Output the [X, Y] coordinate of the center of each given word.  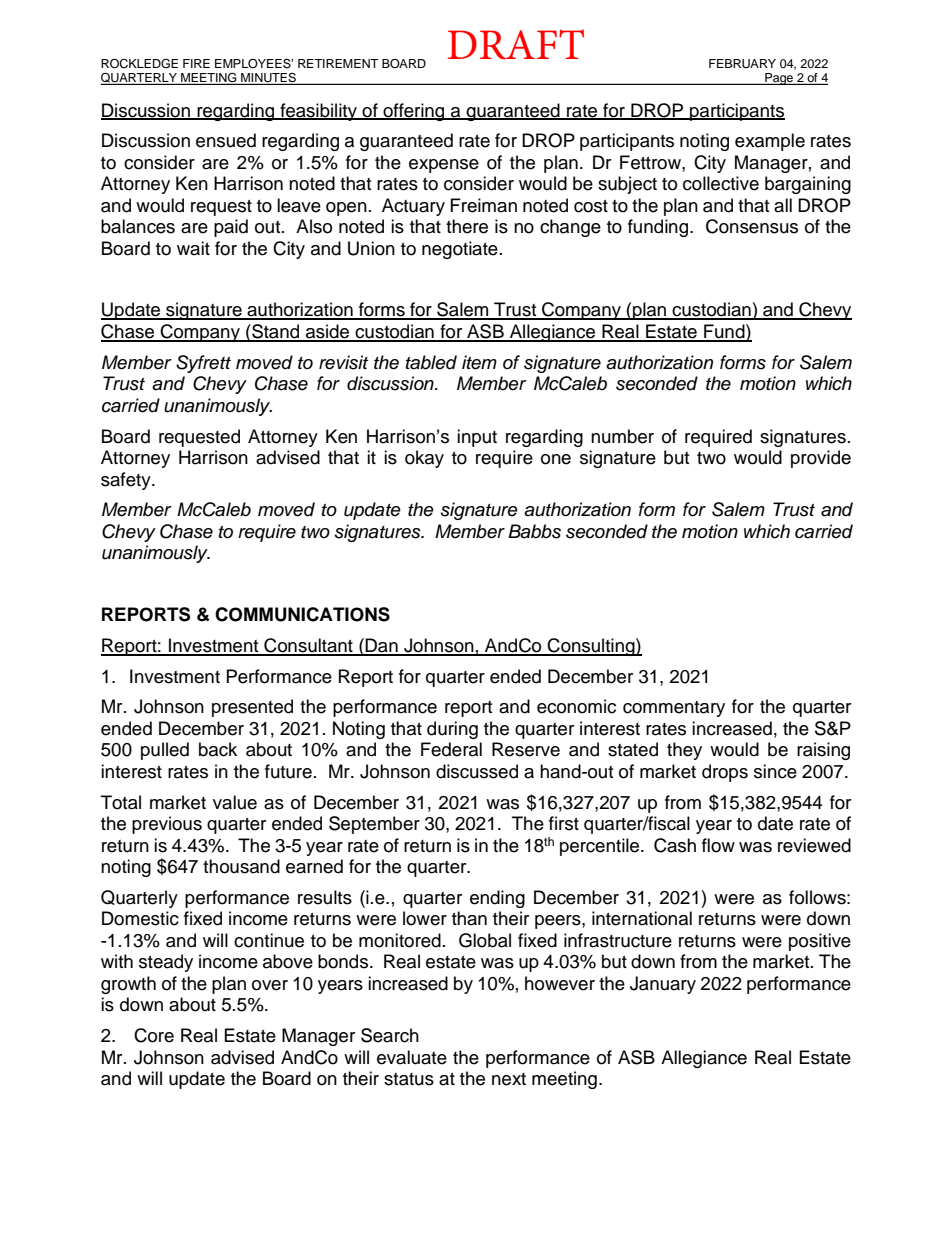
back [218, 749]
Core [154, 1035]
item [479, 362]
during [452, 730]
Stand [275, 332]
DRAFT [515, 44]
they [684, 751]
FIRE [196, 63]
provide [821, 459]
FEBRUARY [742, 64]
